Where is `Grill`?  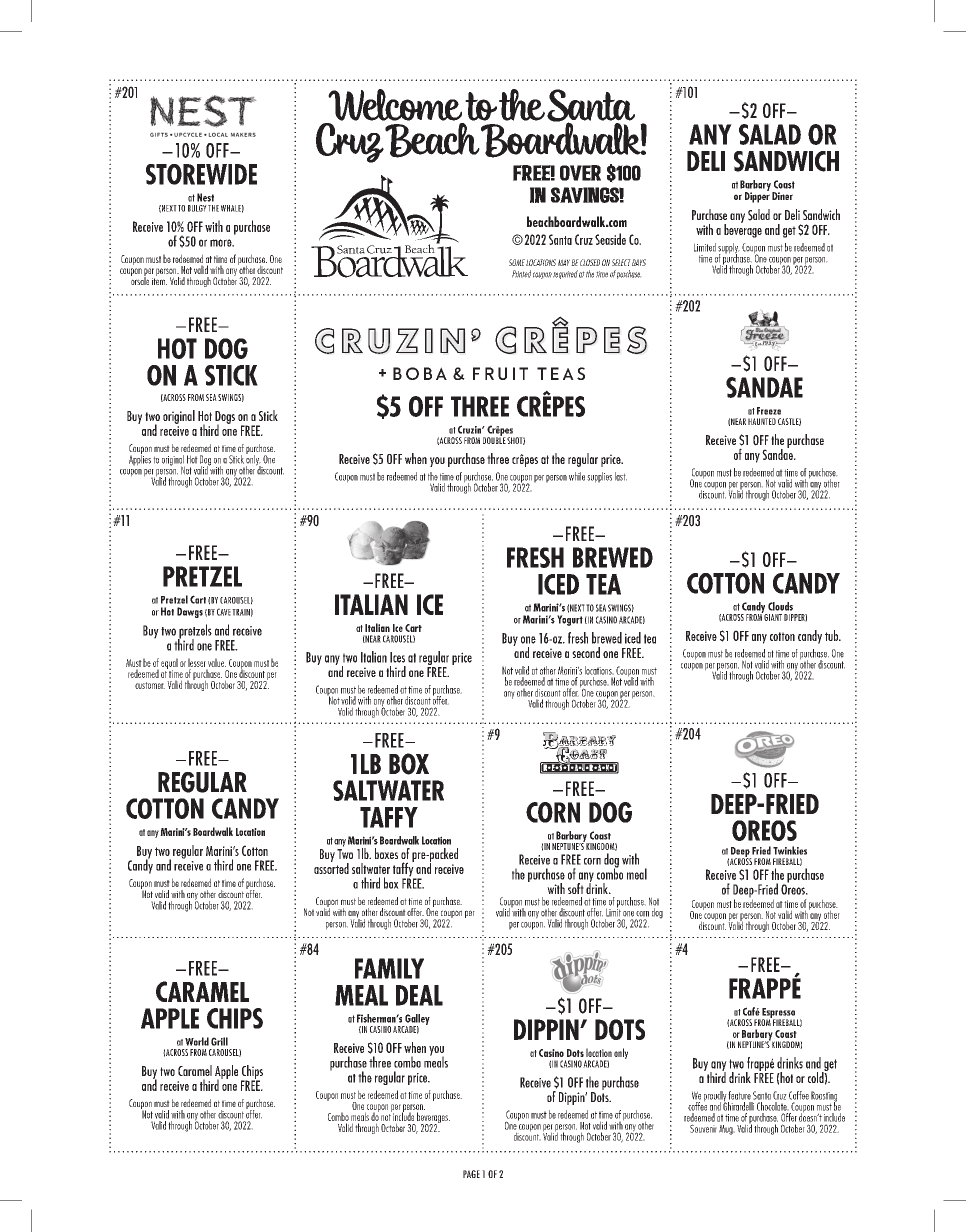 Grill is located at coordinates (219, 1041).
